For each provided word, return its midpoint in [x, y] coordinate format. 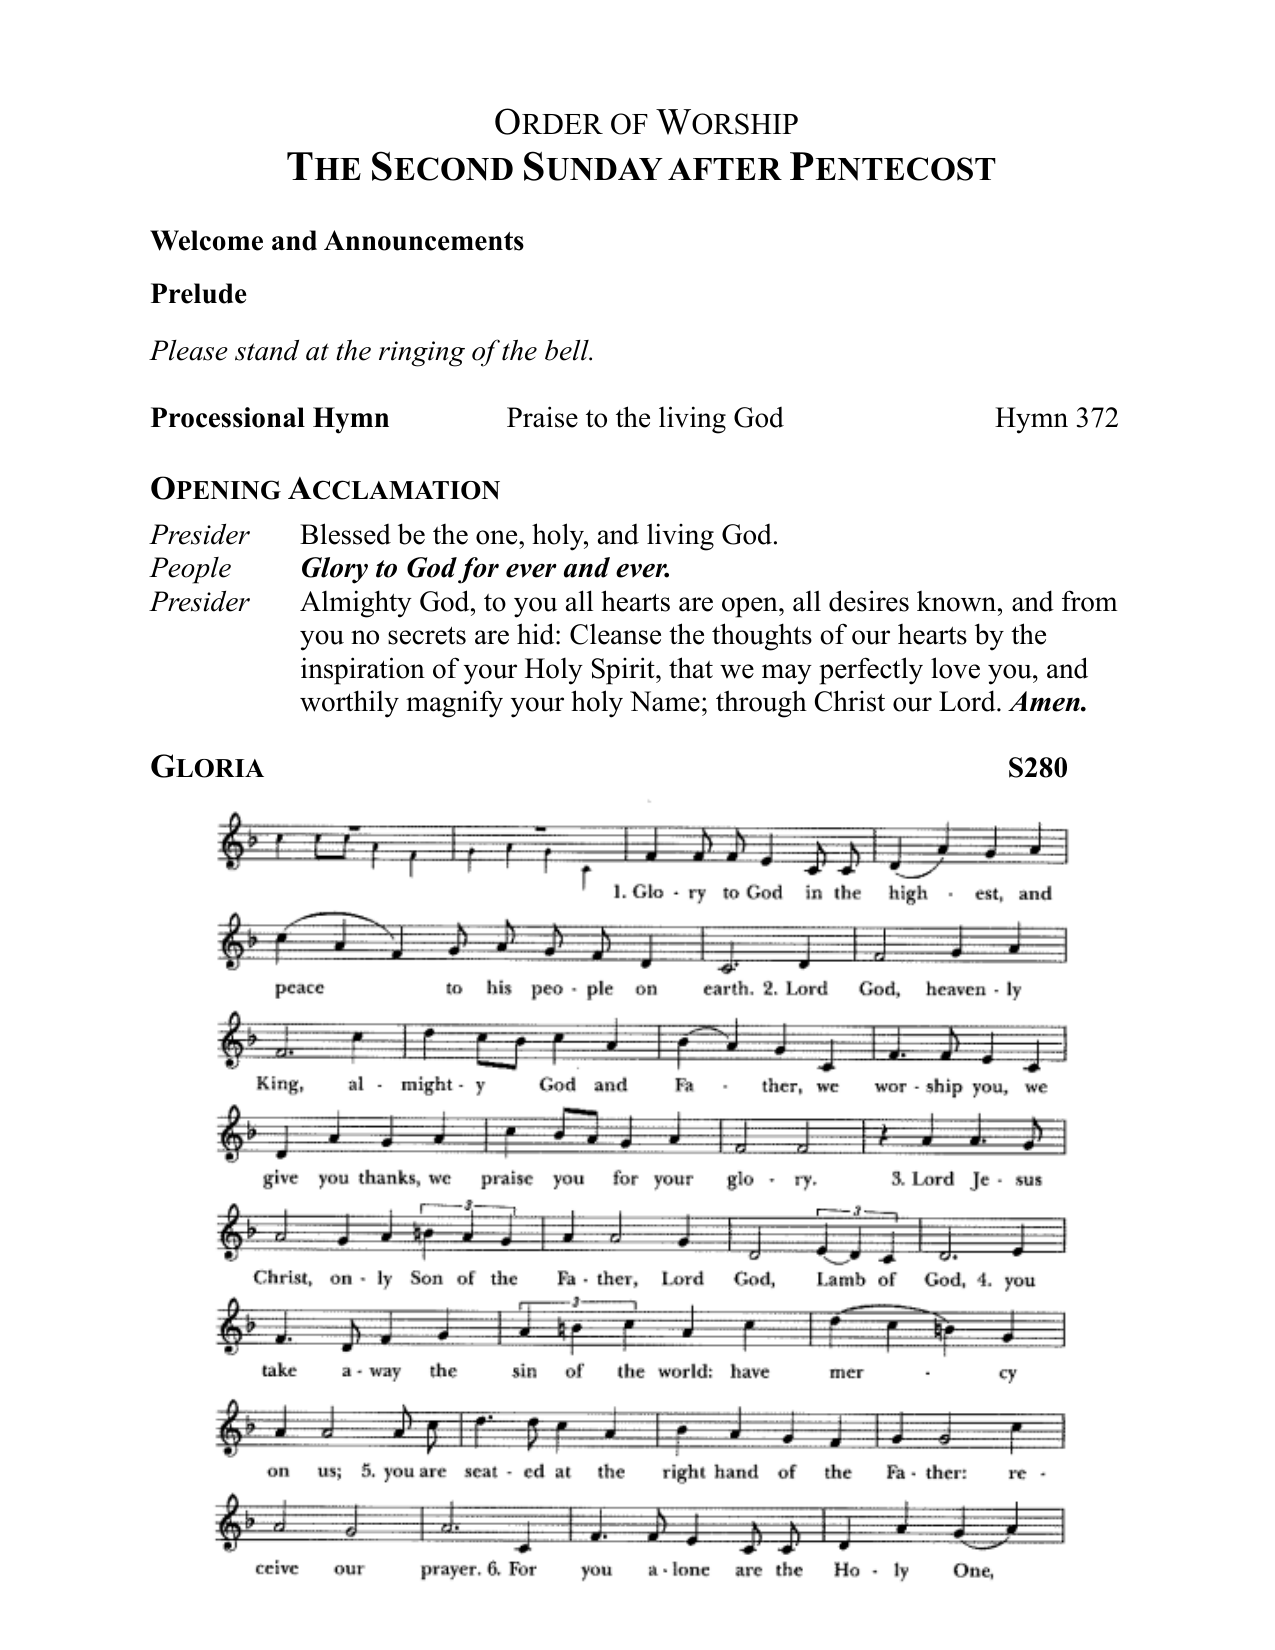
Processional [228, 417]
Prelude [199, 293]
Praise [542, 417]
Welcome [206, 240]
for [478, 570]
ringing [422, 354]
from [1090, 601]
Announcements [424, 240]
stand [267, 350]
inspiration [363, 671]
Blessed [345, 534]
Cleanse [615, 634]
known [958, 601]
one [498, 537]
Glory [335, 570]
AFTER [725, 169]
